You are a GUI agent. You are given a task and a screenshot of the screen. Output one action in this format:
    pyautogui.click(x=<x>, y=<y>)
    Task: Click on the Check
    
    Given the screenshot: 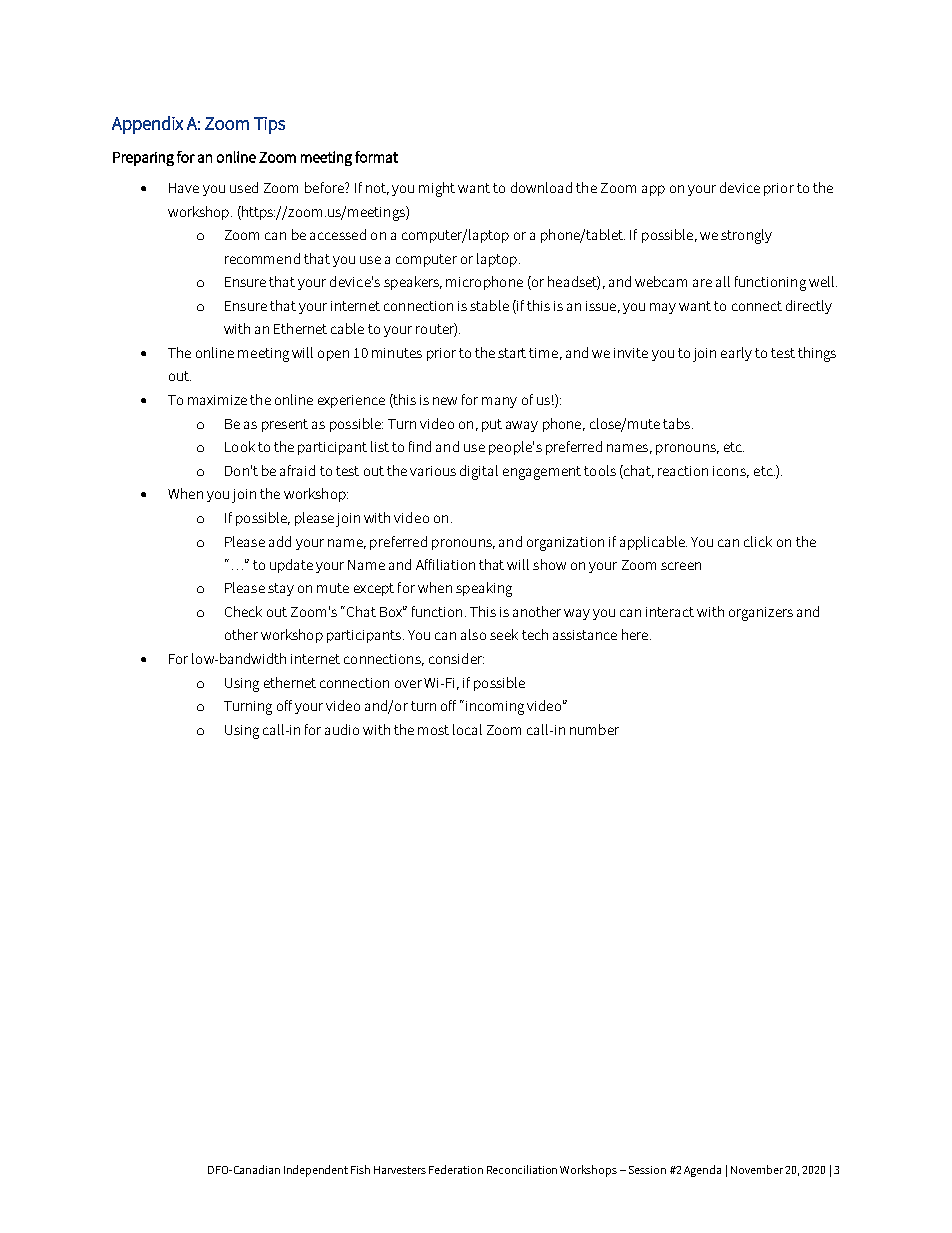 What is the action you would take?
    pyautogui.click(x=243, y=611)
